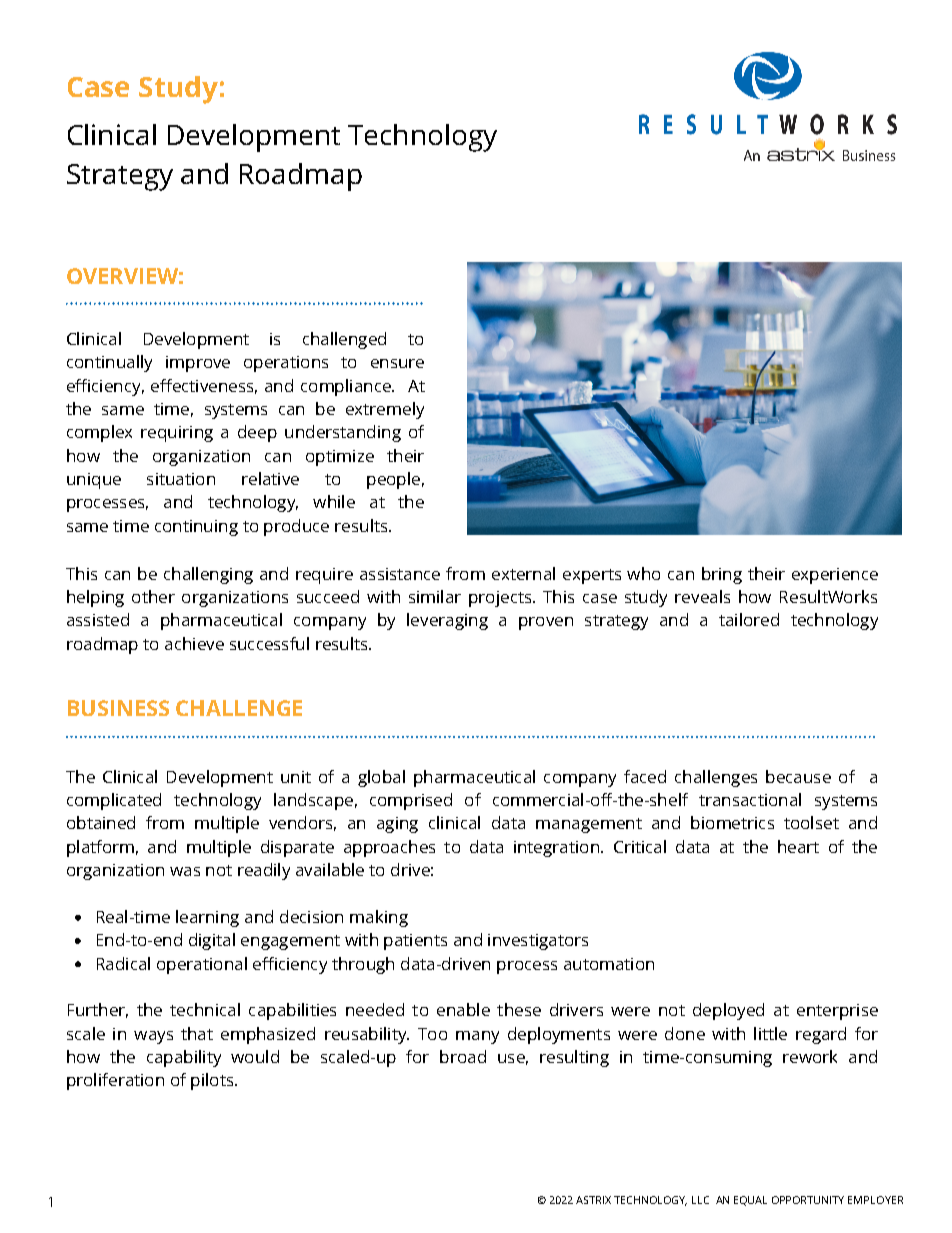 The width and height of the page is (952, 1233). What do you see at coordinates (546, 623) in the page?
I see `proven` at bounding box center [546, 623].
